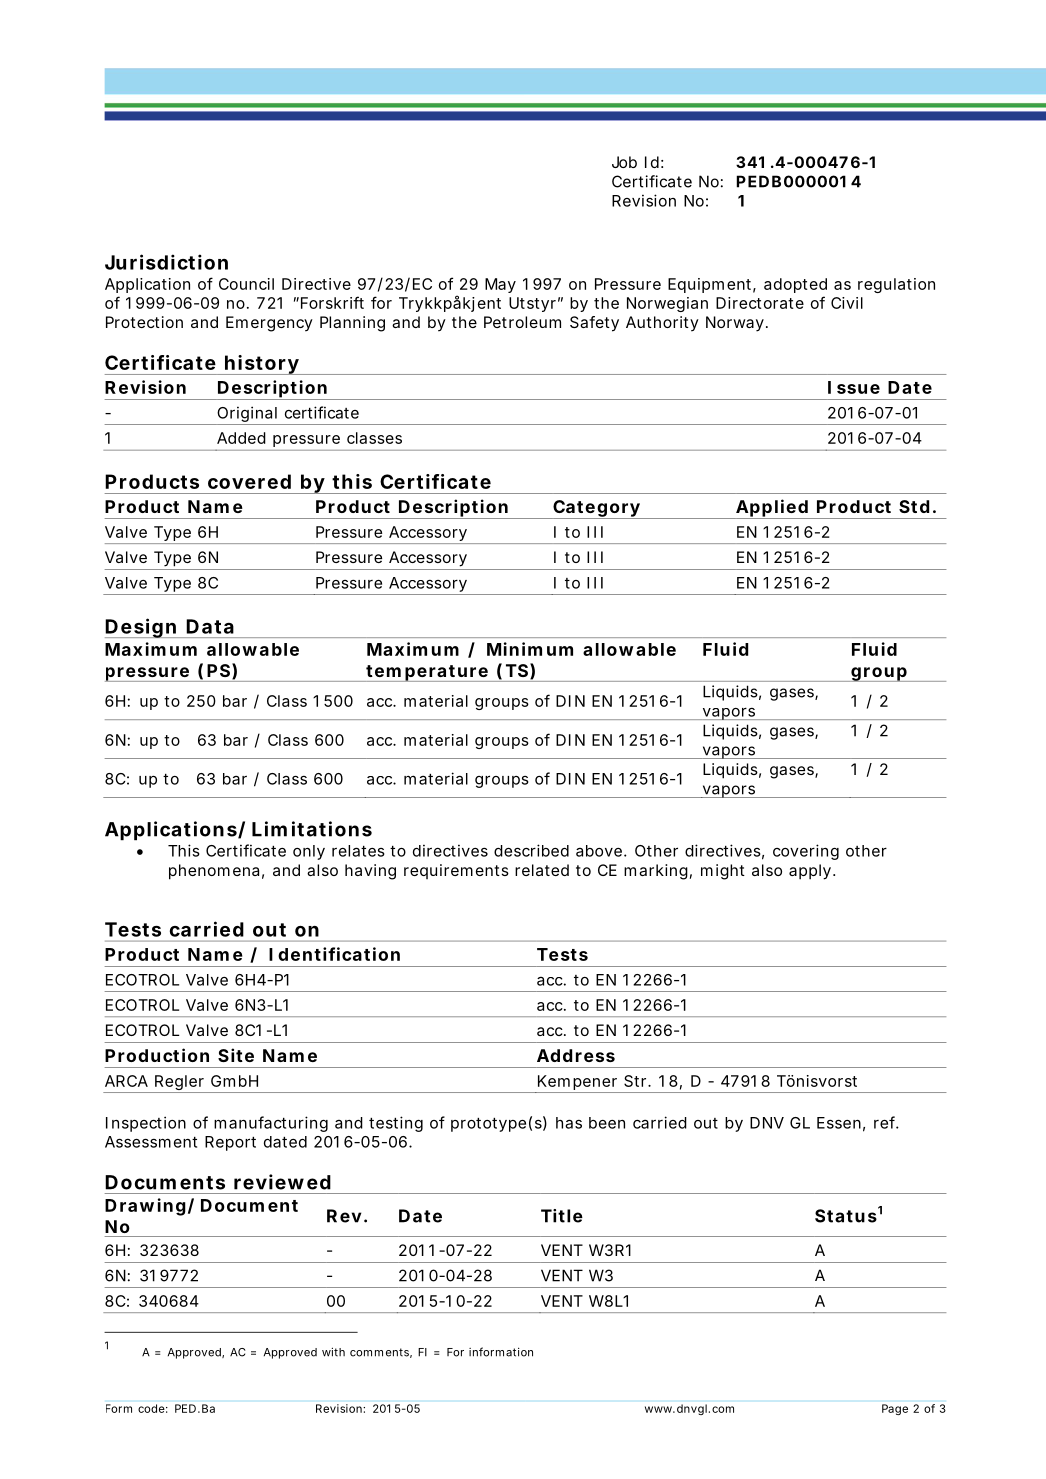 Image resolution: width=1046 pixels, height=1479 pixels. What do you see at coordinates (810, 872) in the screenshot?
I see `apply` at bounding box center [810, 872].
